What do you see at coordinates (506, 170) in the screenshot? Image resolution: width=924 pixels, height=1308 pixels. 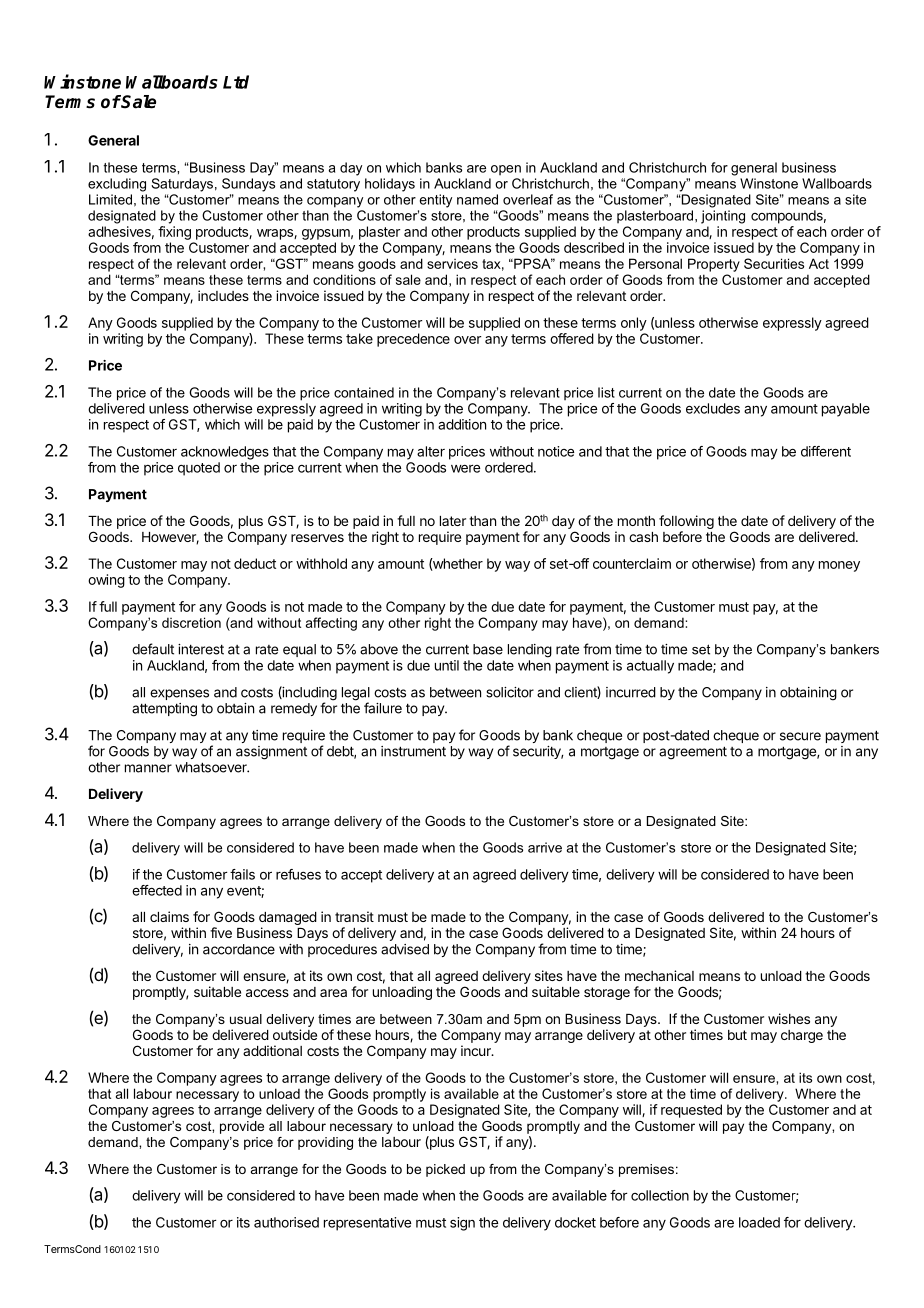 I see `open` at bounding box center [506, 170].
